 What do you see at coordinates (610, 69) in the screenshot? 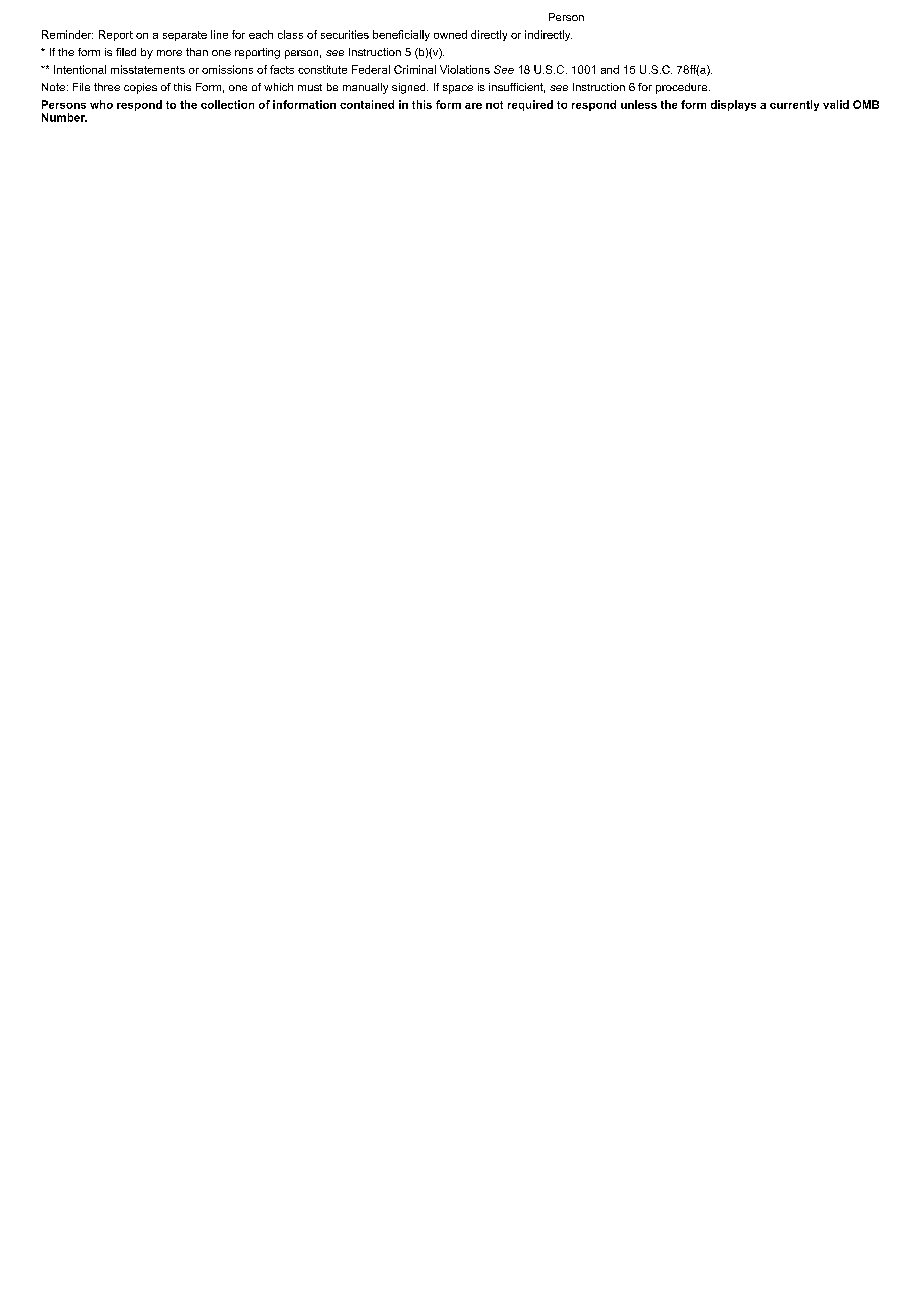
I see `and` at bounding box center [610, 69].
